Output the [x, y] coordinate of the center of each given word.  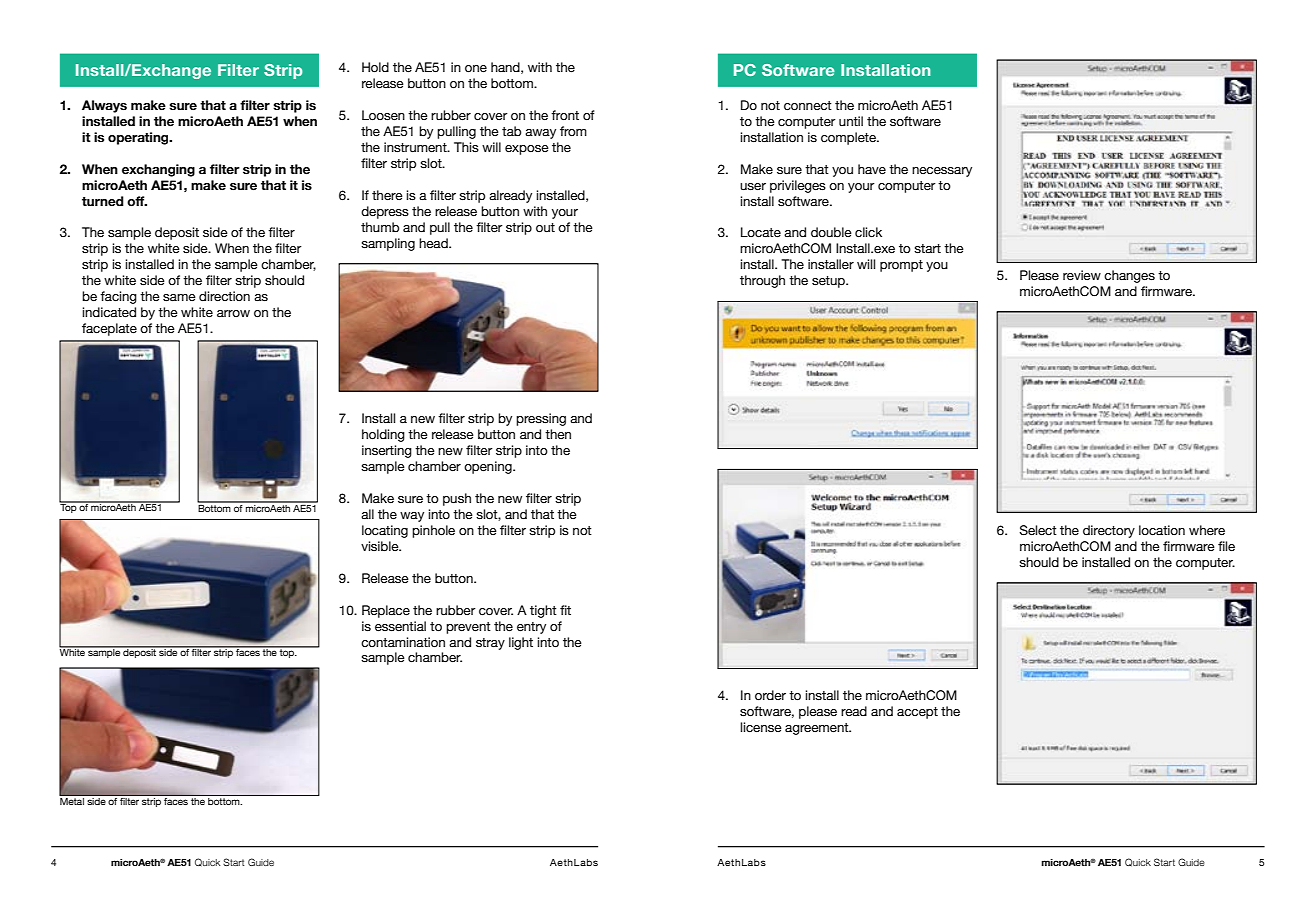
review [1082, 275]
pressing [541, 419]
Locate [761, 232]
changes [1129, 276]
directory [1109, 531]
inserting [387, 451]
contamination [403, 642]
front [565, 115]
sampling [388, 244]
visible [381, 546]
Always [104, 106]
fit [565, 610]
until [851, 121]
